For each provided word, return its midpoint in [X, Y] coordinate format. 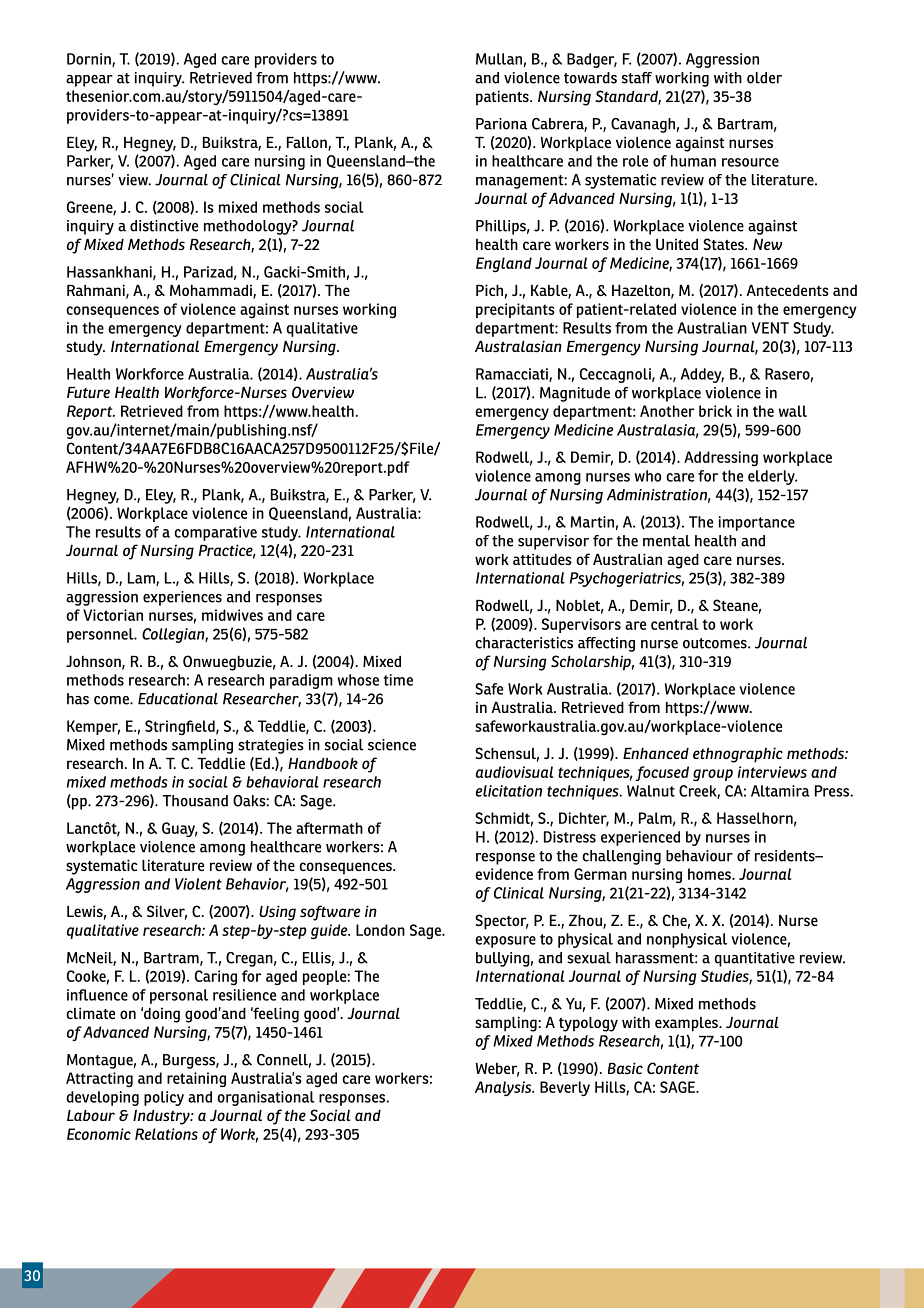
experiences [182, 598]
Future [88, 392]
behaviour [699, 856]
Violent [198, 884]
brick [715, 411]
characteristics [524, 643]
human [693, 161]
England [504, 264]
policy [164, 1098]
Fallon [308, 144]
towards [590, 78]
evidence [504, 874]
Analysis [504, 1088]
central [675, 624]
